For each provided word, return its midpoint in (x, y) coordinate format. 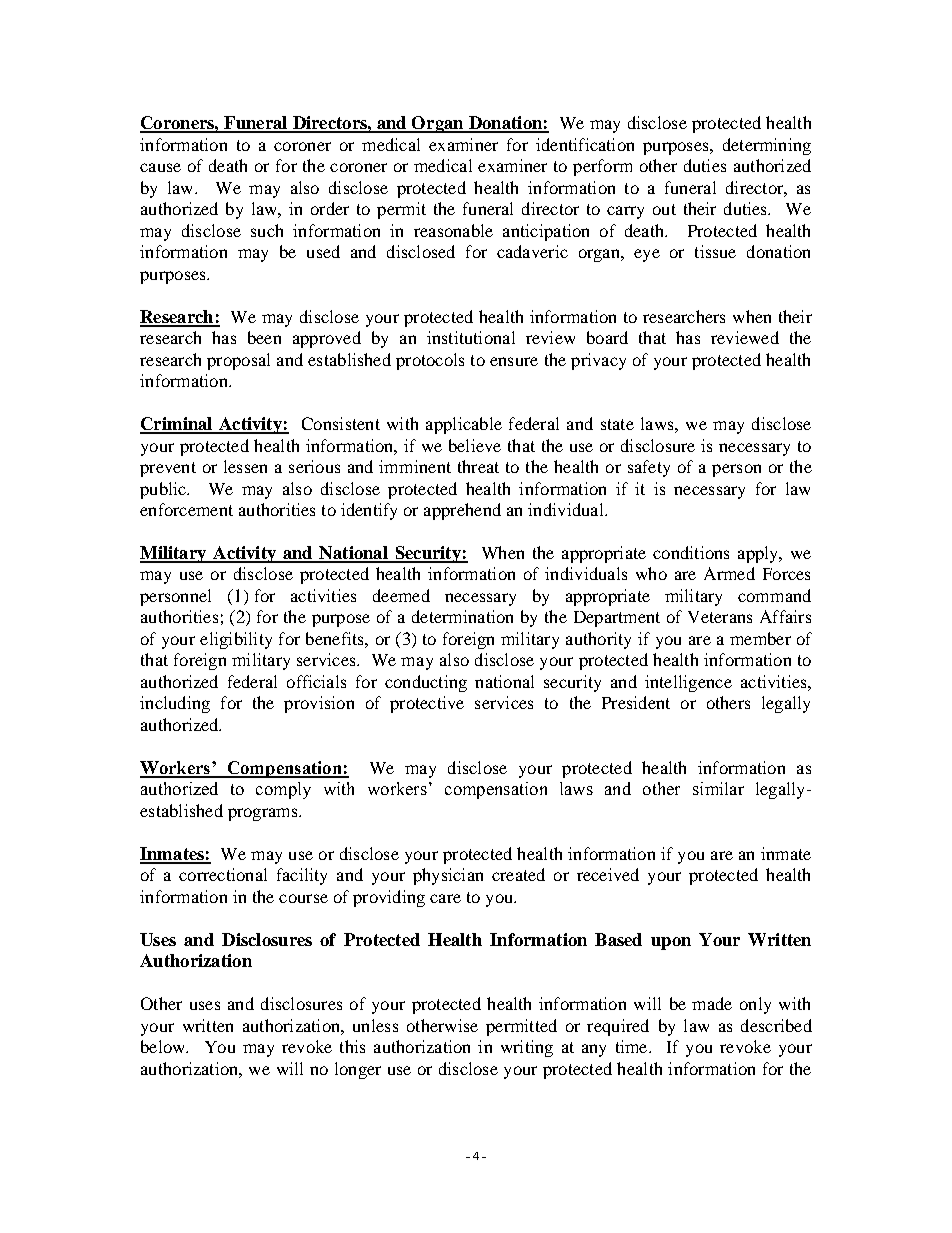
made (712, 1003)
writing (527, 1048)
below (164, 1046)
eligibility (236, 640)
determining (767, 146)
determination (462, 616)
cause (160, 167)
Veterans (720, 617)
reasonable (453, 230)
